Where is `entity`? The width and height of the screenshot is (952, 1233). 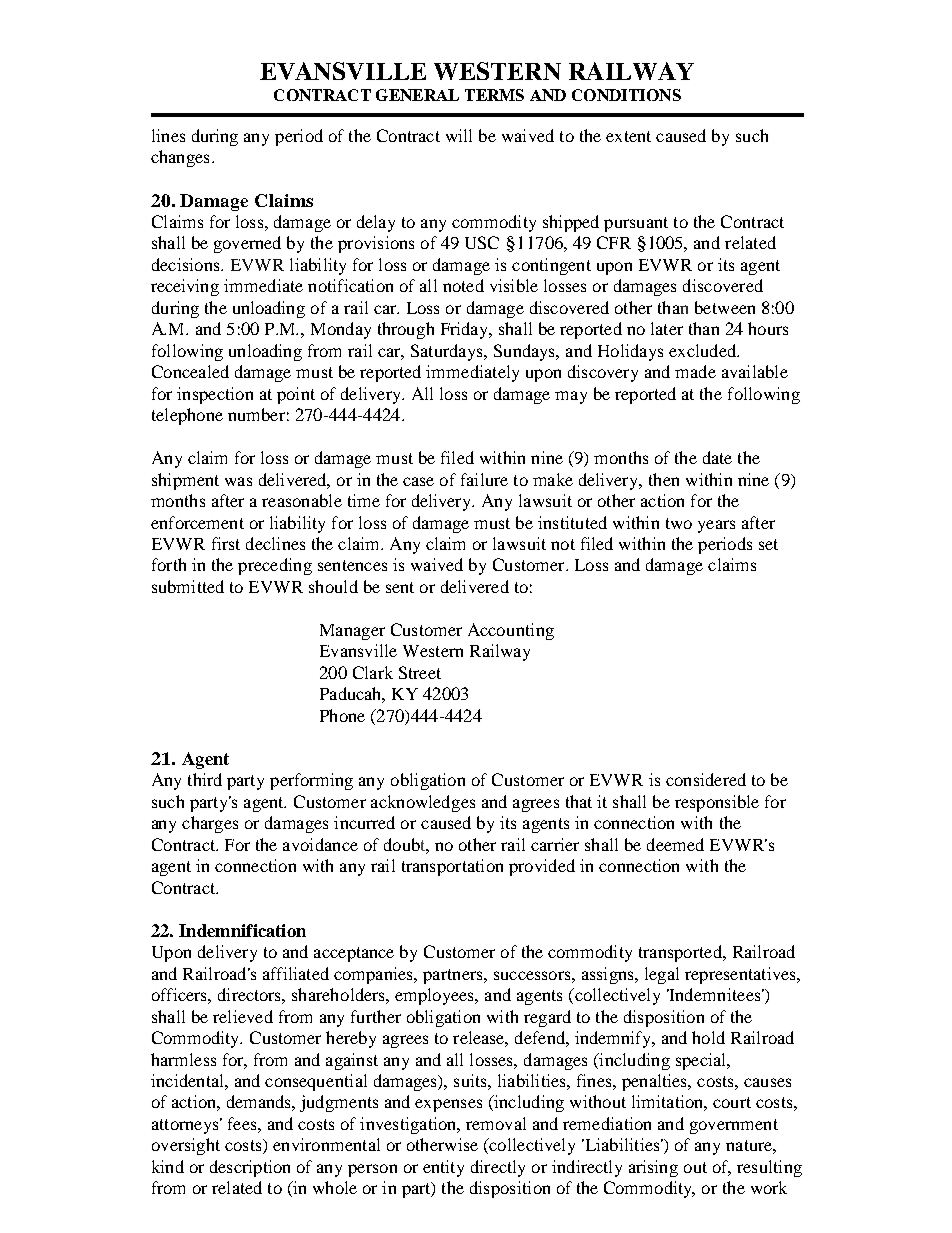
entity is located at coordinates (443, 1168).
